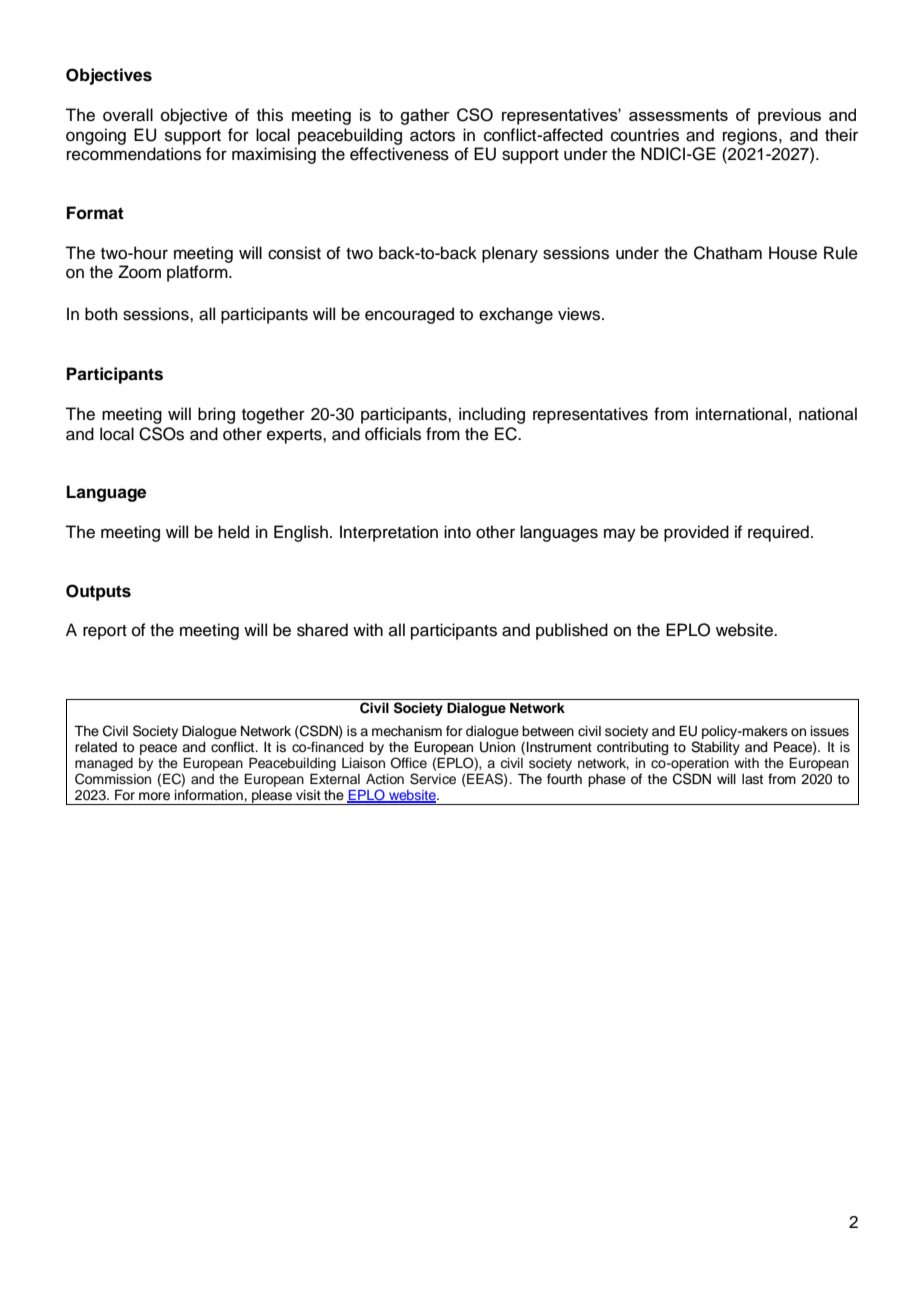 This screenshot has width=924, height=1308. I want to click on held, so click(233, 532).
